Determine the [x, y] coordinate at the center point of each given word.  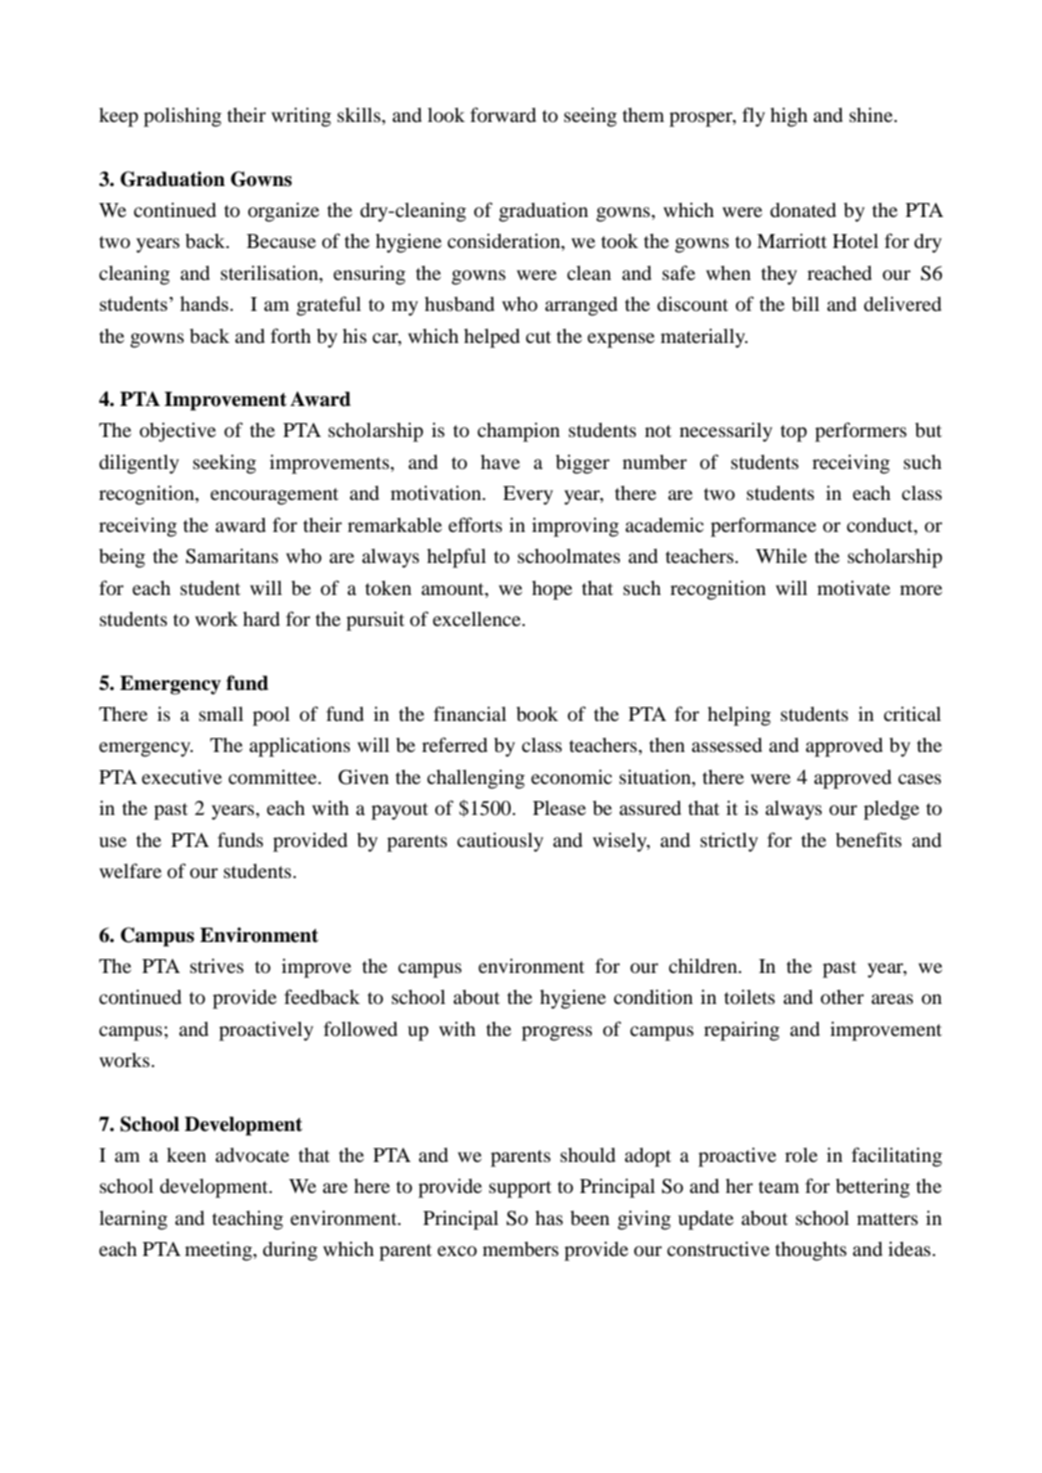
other [842, 997]
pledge [891, 810]
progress [557, 1033]
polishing [183, 117]
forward [503, 114]
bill [805, 303]
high [789, 117]
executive [182, 776]
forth [291, 336]
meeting [219, 1251]
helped [492, 338]
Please [559, 808]
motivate [853, 588]
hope [552, 590]
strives [217, 965]
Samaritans [232, 556]
